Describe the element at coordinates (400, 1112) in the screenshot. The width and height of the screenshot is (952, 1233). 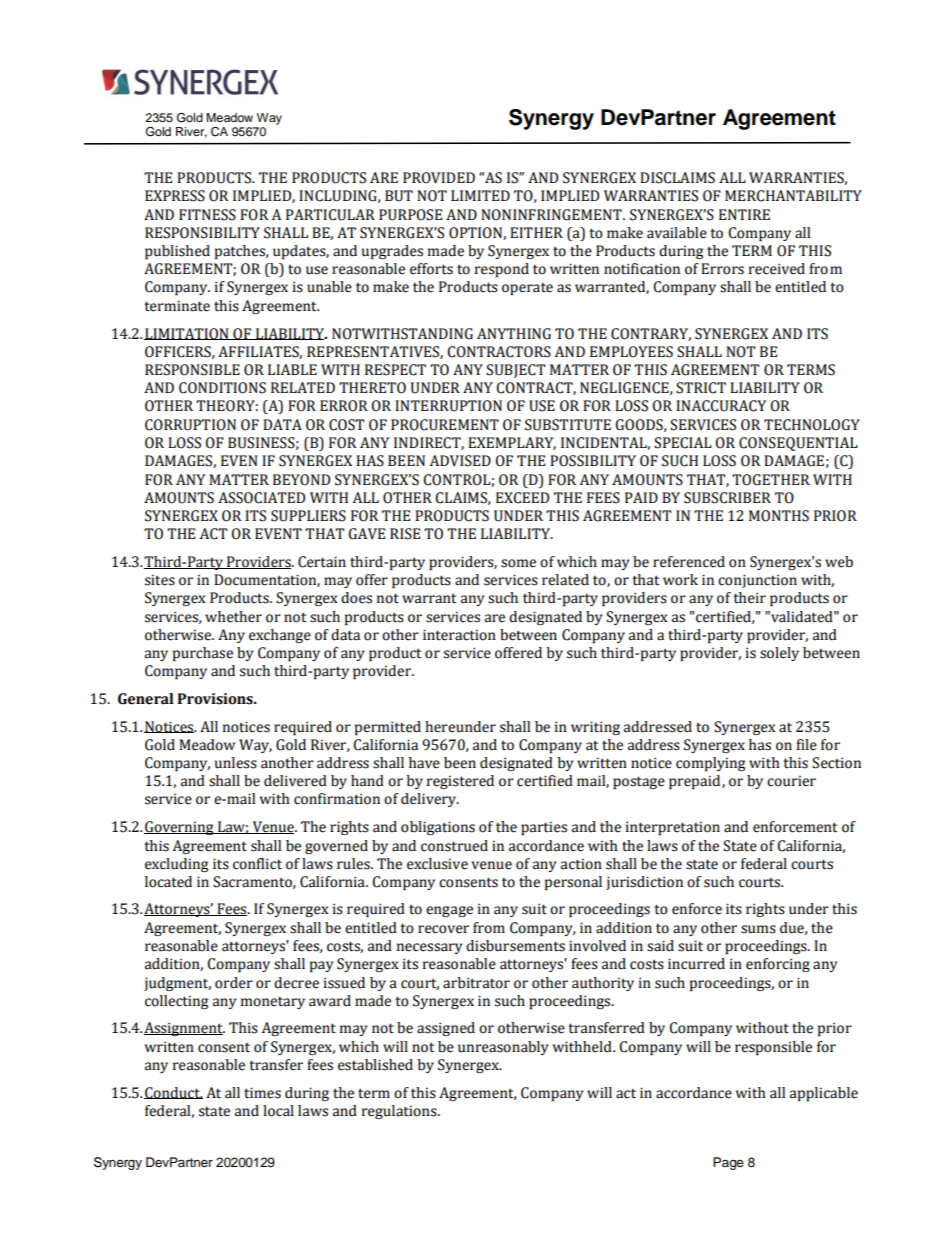
I see `regulations` at that location.
